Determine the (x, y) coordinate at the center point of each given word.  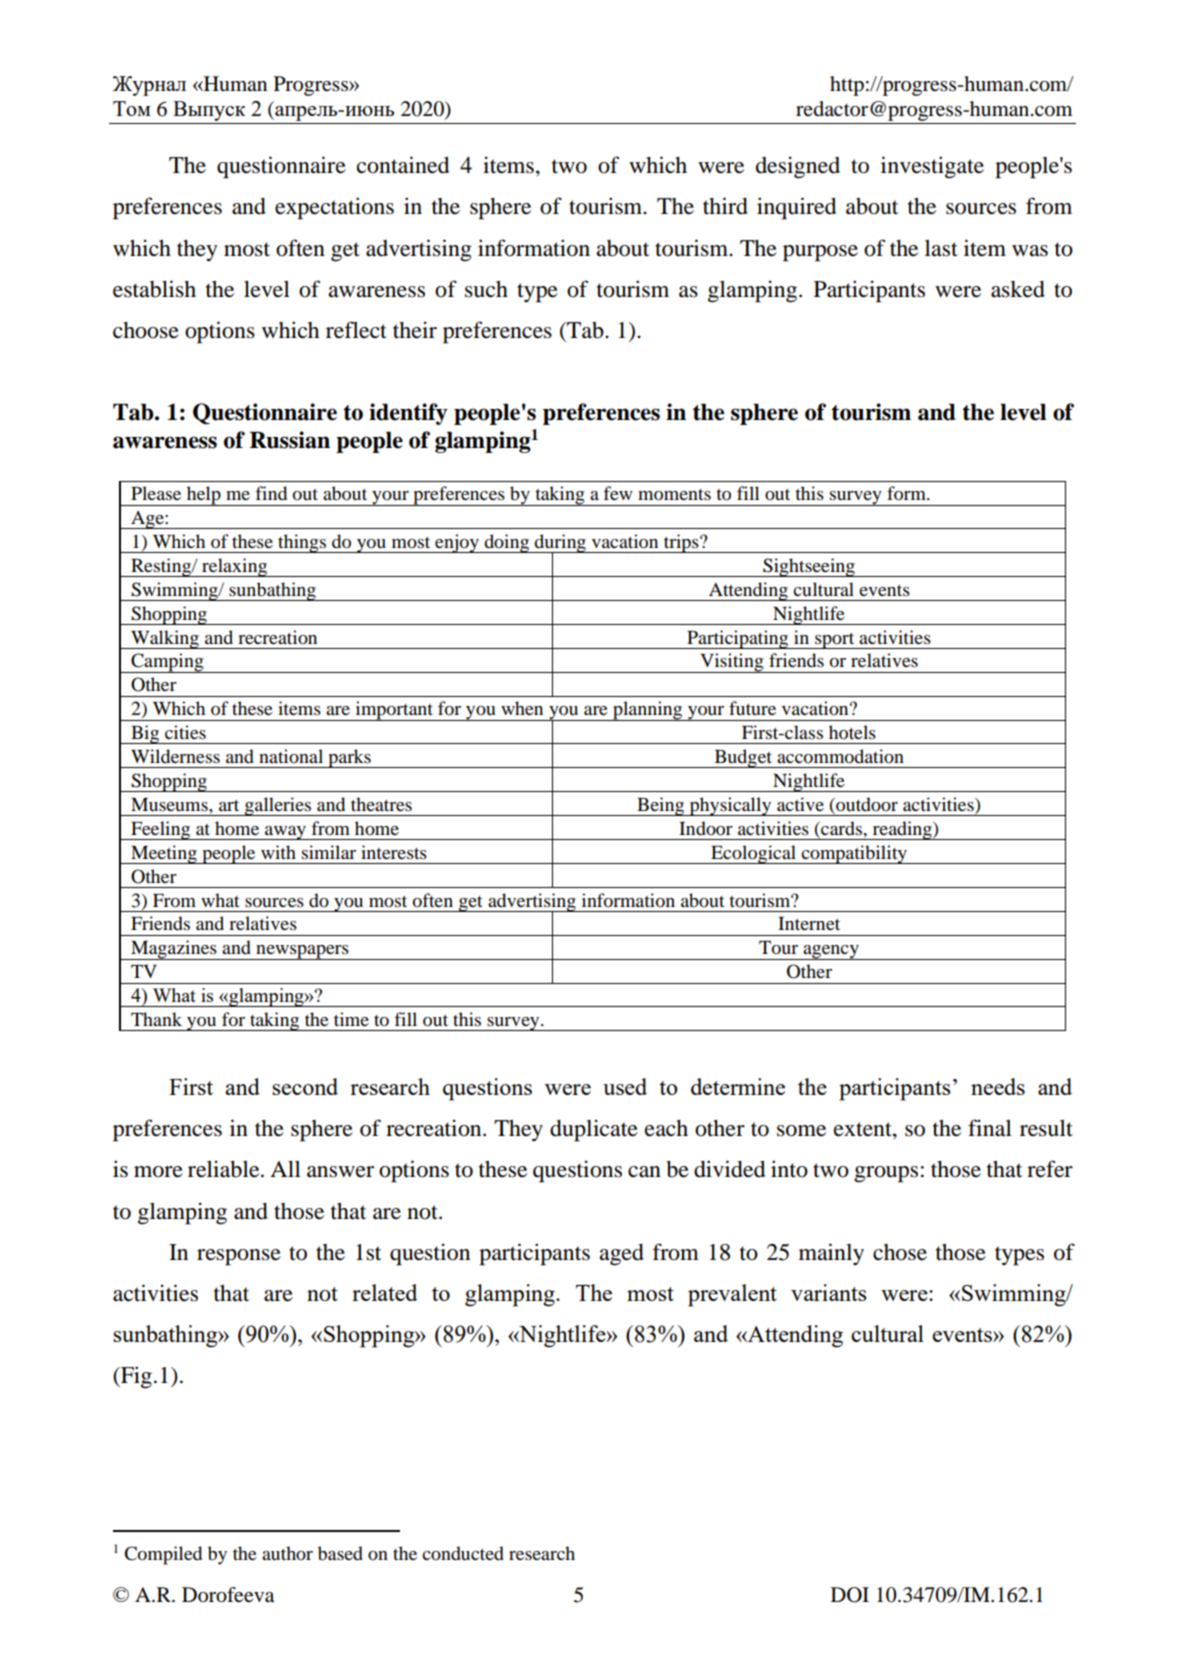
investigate (932, 167)
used (625, 1086)
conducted (463, 1553)
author (287, 1553)
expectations (334, 208)
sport (835, 641)
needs (998, 1086)
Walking (165, 639)
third (725, 206)
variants (829, 1292)
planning (648, 711)
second (305, 1086)
